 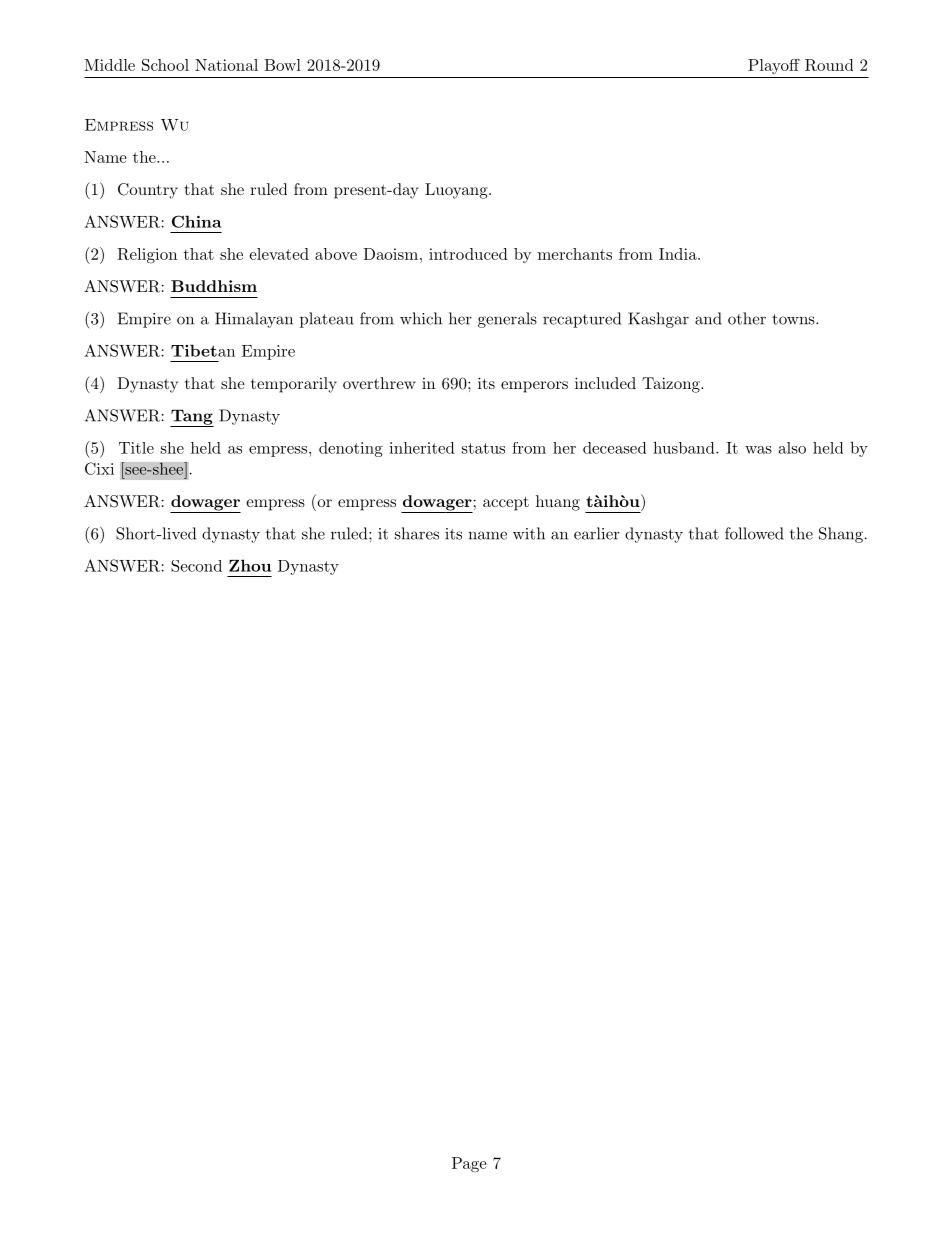 What do you see at coordinates (456, 191) in the image?
I see `Luoyang` at bounding box center [456, 191].
